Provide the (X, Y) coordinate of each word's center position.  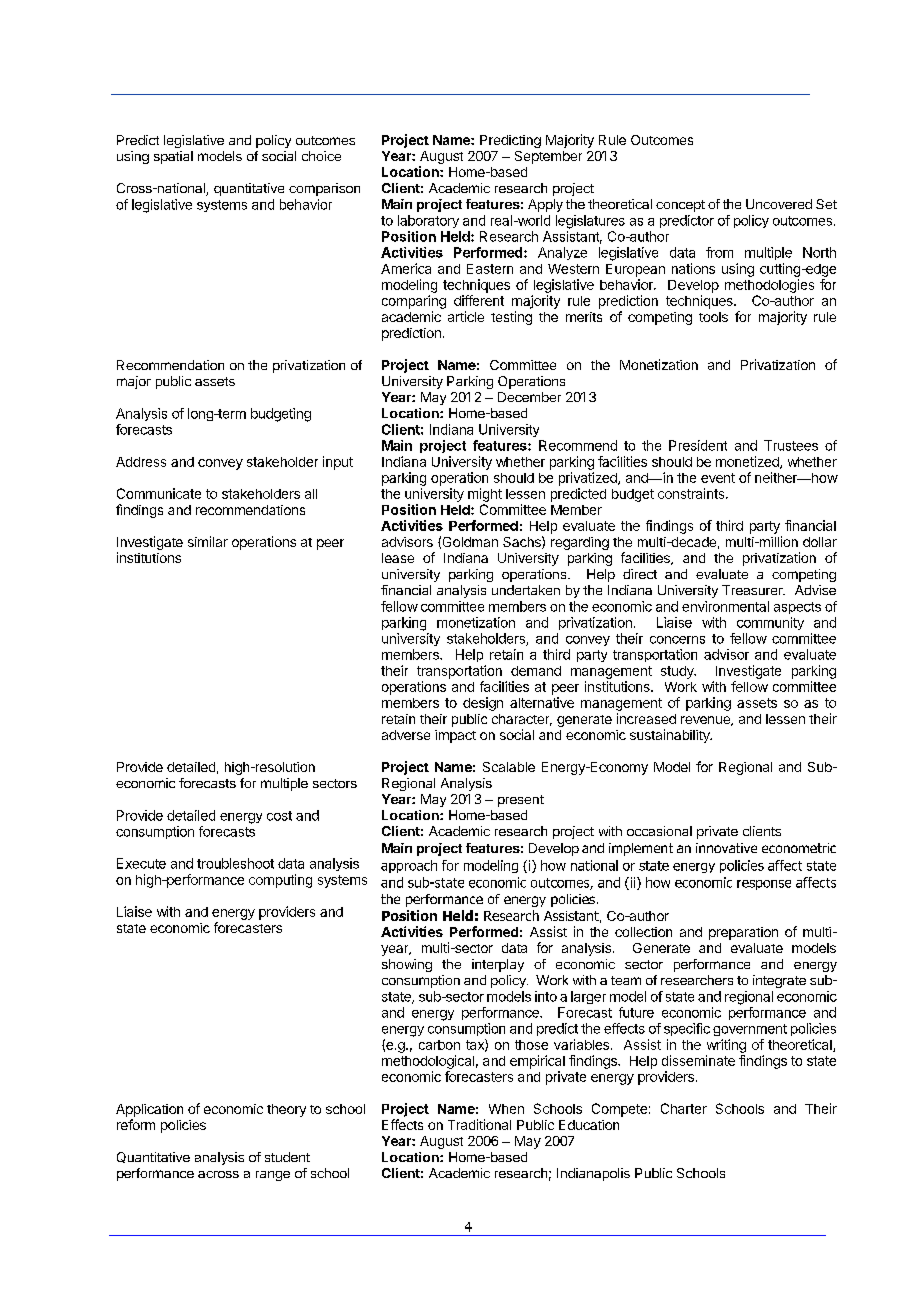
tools (713, 317)
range (273, 1176)
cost (279, 816)
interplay (498, 965)
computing (280, 881)
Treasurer (753, 590)
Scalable (509, 767)
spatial (173, 157)
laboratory (428, 221)
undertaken (526, 590)
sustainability (671, 736)
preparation (743, 933)
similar (208, 541)
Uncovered (779, 204)
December (529, 397)
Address (141, 462)
